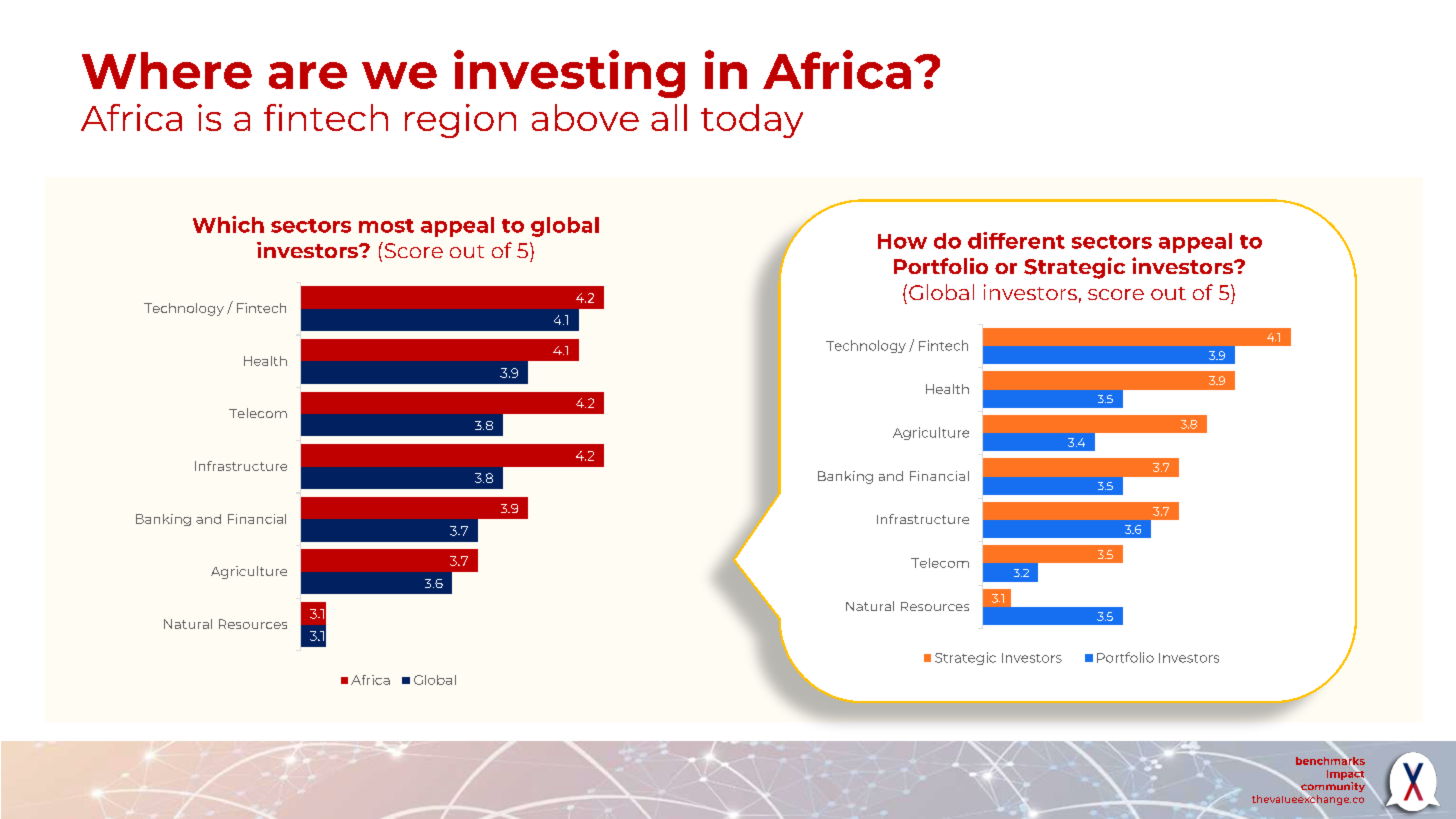 This screenshot has width=1456, height=819. What do you see at coordinates (1330, 760) in the screenshot?
I see `benchmarks` at bounding box center [1330, 760].
